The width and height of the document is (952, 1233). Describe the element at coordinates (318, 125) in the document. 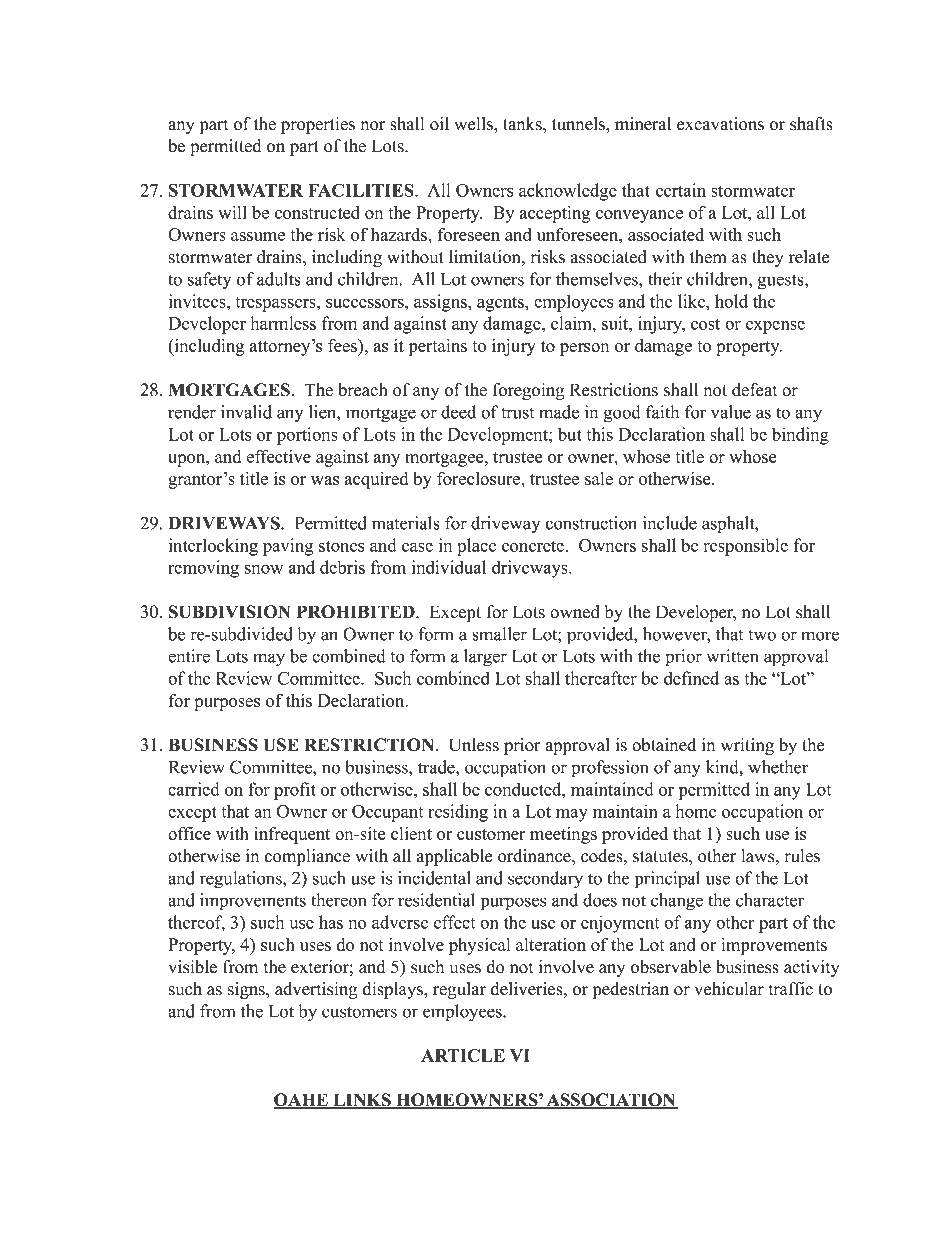

I see `properties` at that location.
